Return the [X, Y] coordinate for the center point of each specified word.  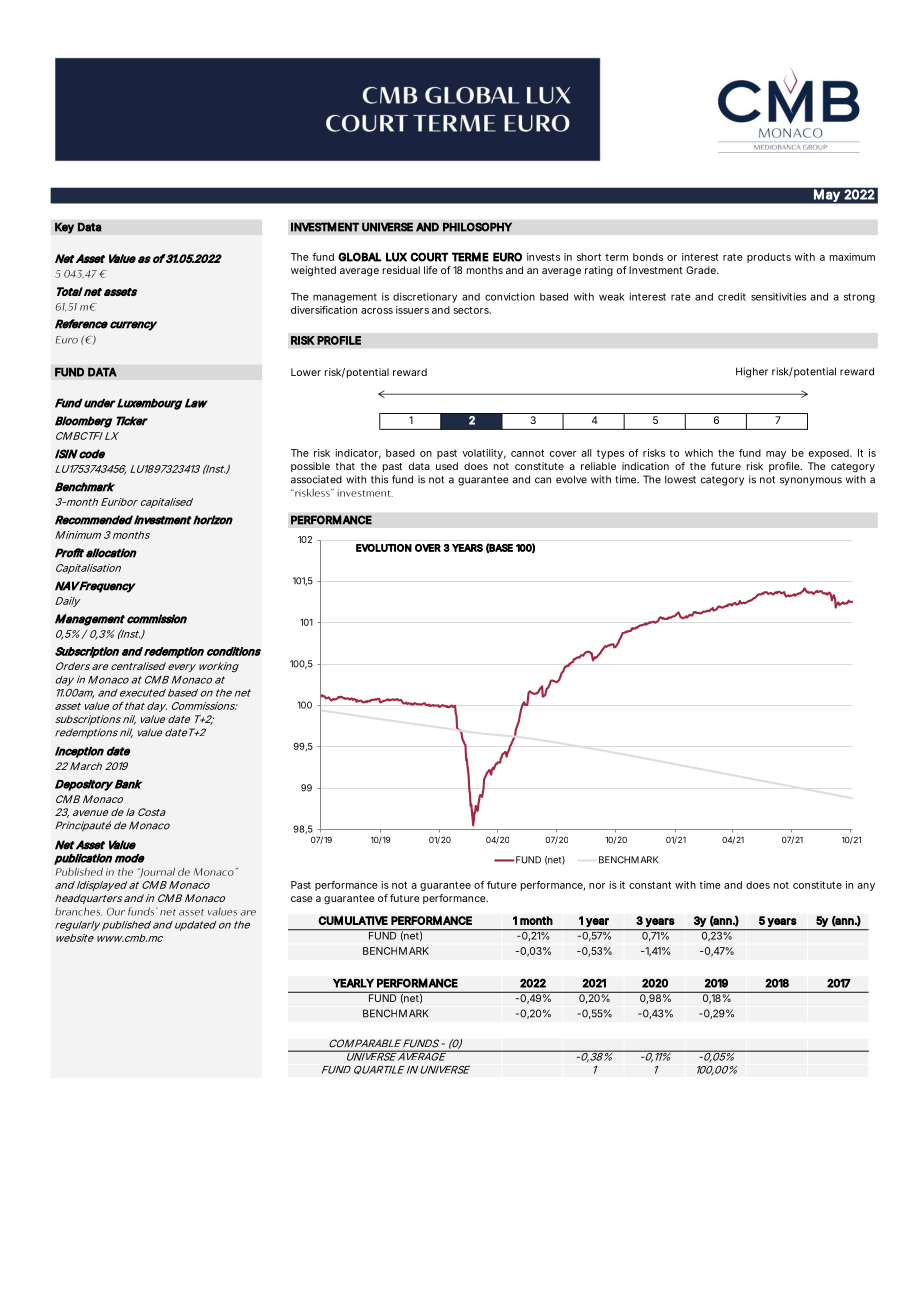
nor [597, 886]
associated [316, 479]
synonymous [811, 481]
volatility [482, 454]
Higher [752, 372]
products [769, 258]
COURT [429, 257]
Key [64, 228]
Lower [306, 372]
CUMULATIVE [353, 920]
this [379, 479]
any [866, 887]
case [302, 899]
